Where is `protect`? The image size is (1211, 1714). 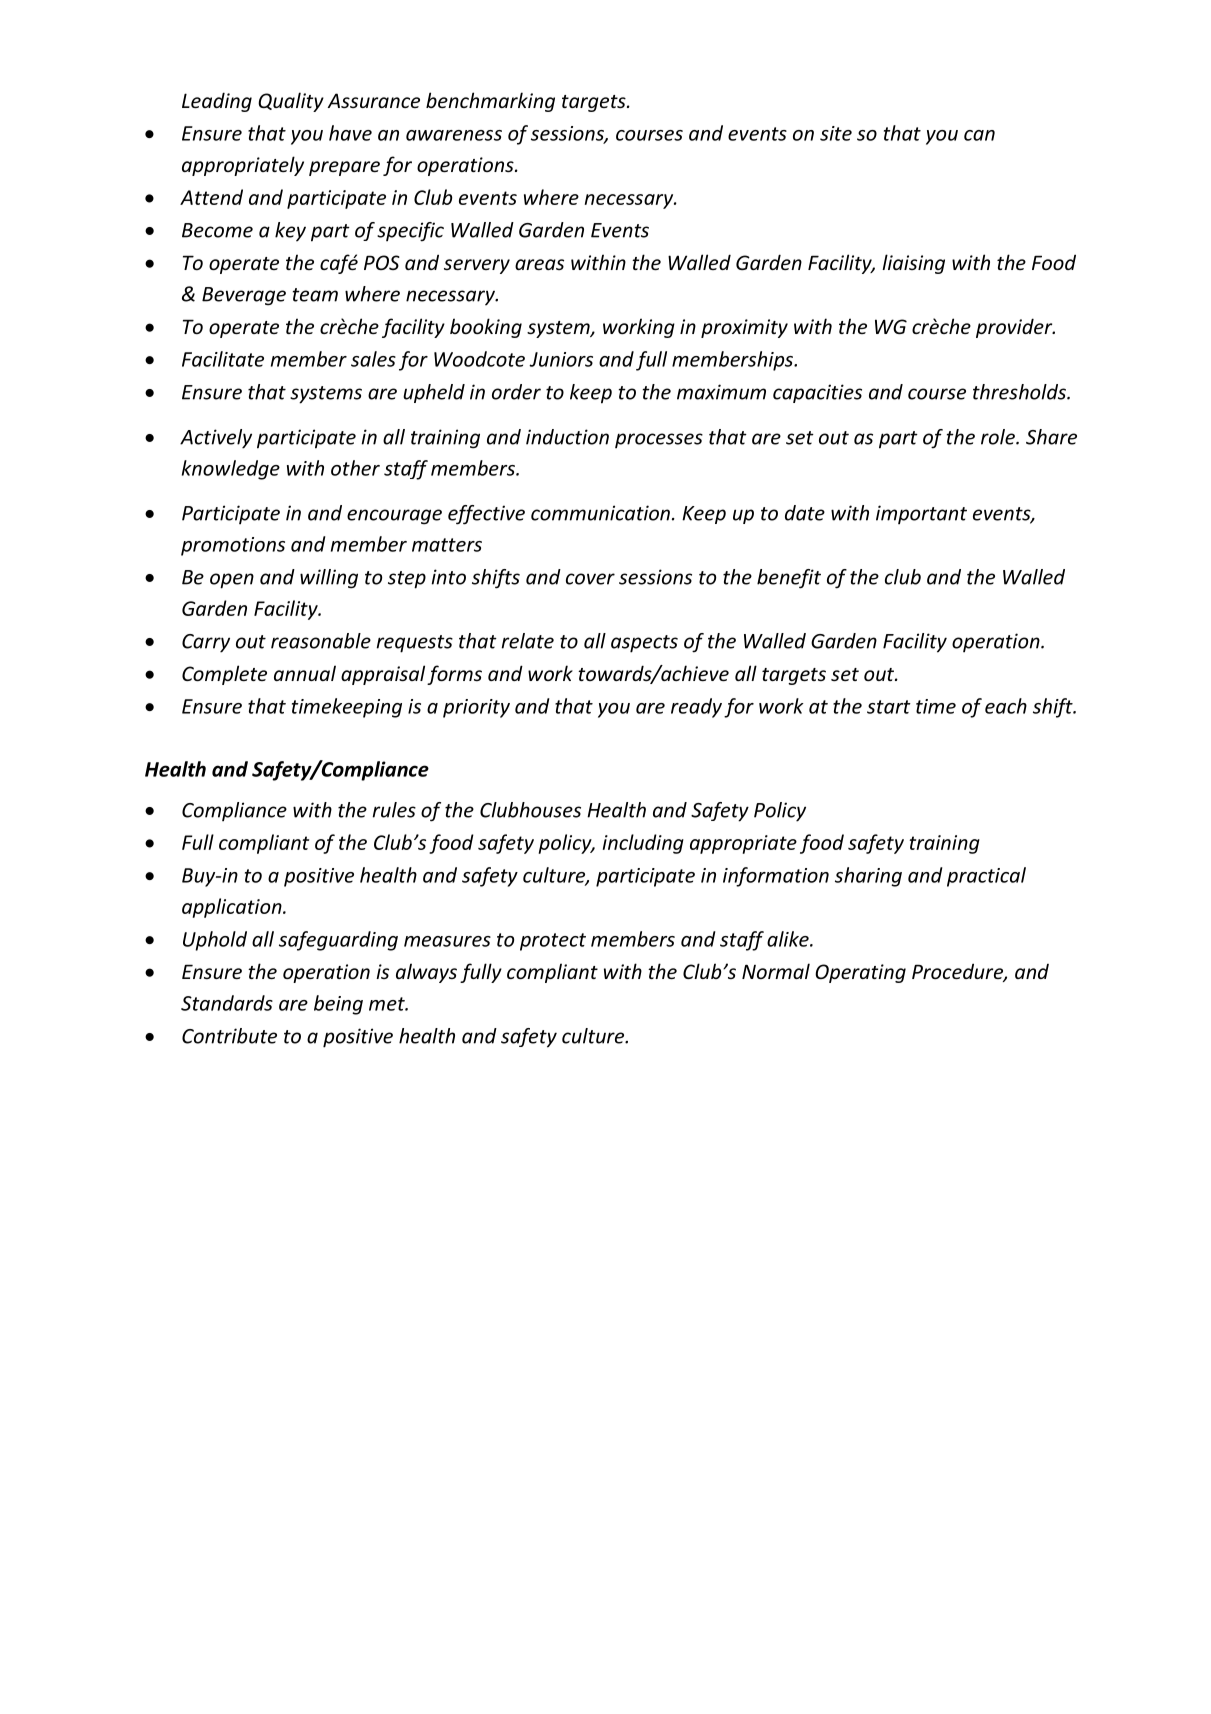 protect is located at coordinates (553, 942).
